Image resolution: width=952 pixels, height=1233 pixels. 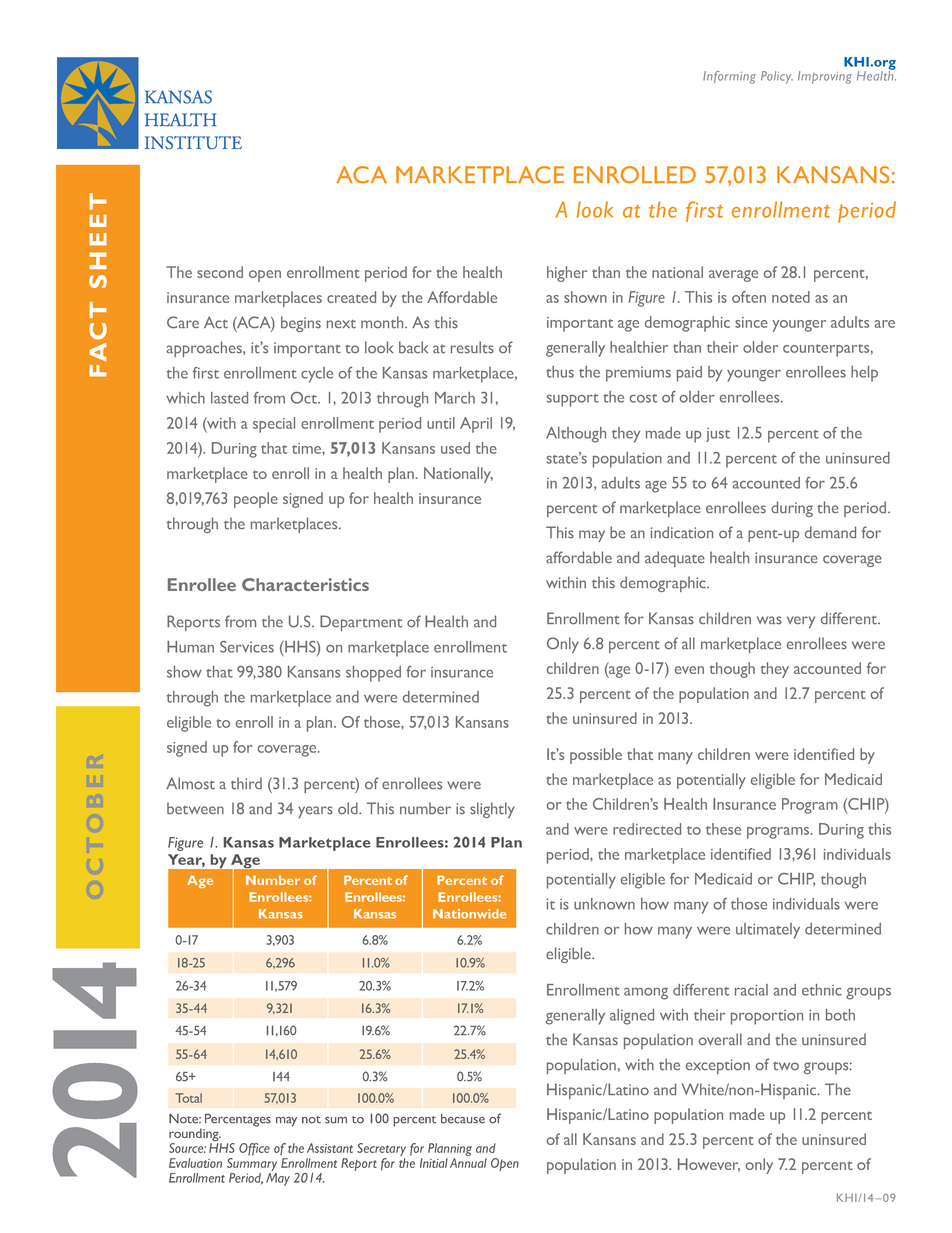 What do you see at coordinates (254, 1149) in the screenshot?
I see `Office` at bounding box center [254, 1149].
